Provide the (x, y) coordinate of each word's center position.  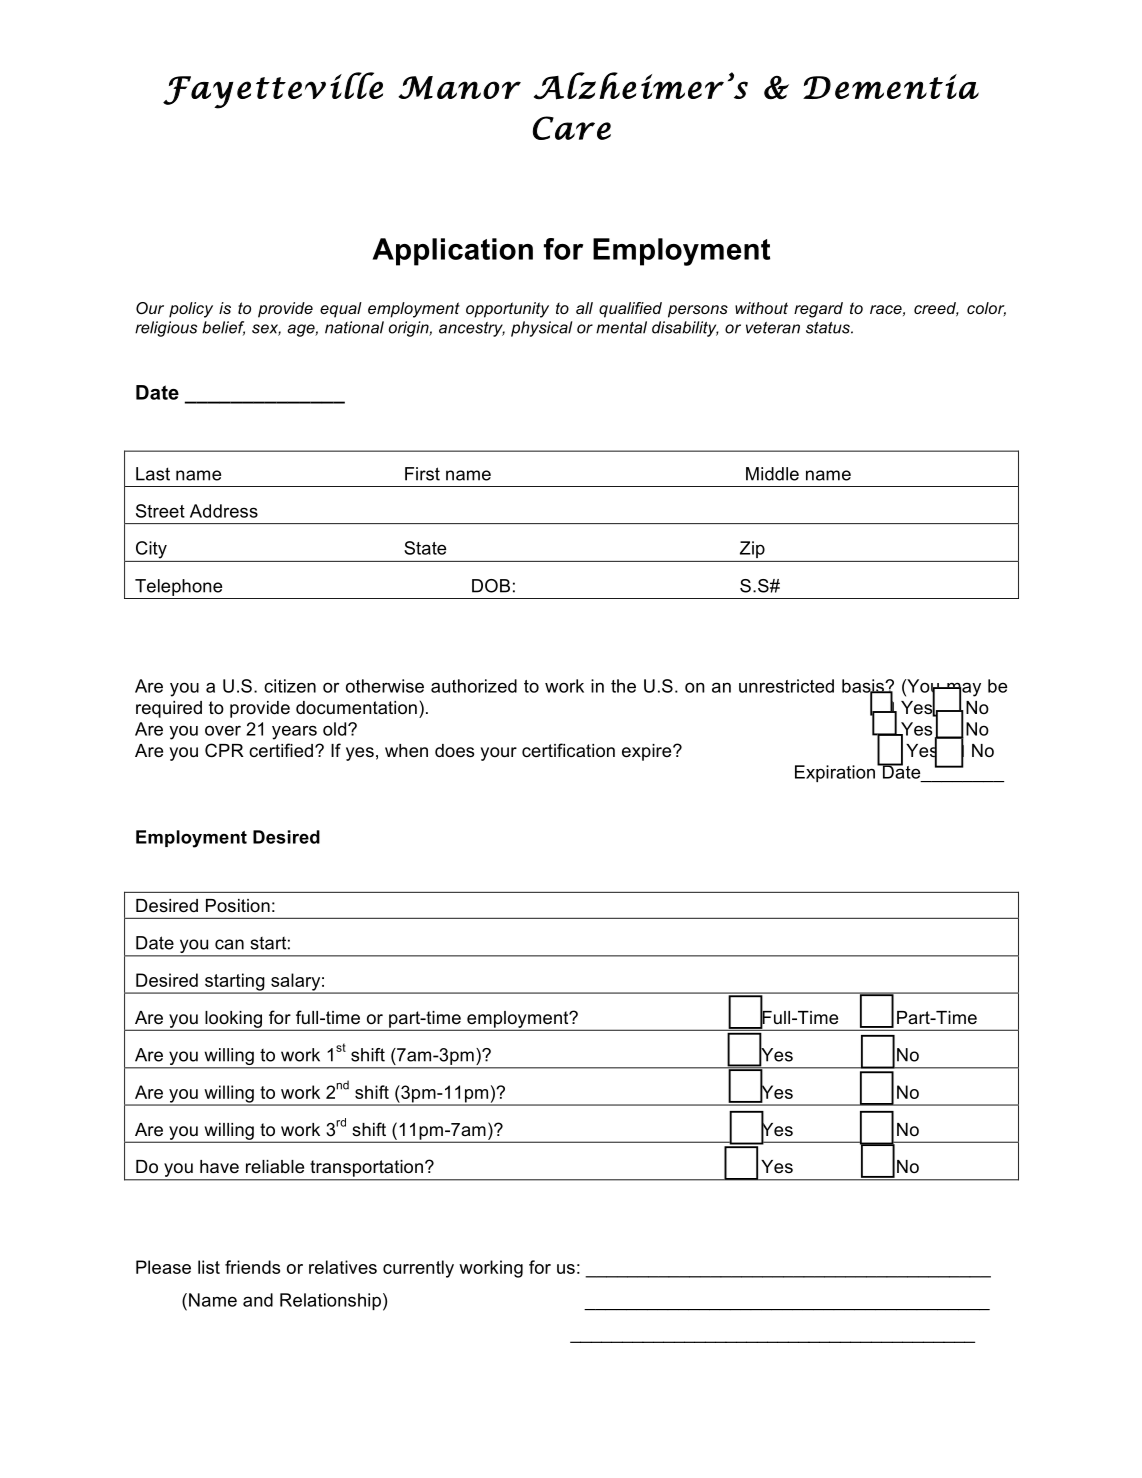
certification (568, 750)
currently (418, 1269)
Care (572, 128)
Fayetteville (273, 90)
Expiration (835, 773)
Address (224, 511)
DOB (491, 586)
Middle (772, 474)
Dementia (891, 86)
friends (252, 1267)
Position (238, 905)
